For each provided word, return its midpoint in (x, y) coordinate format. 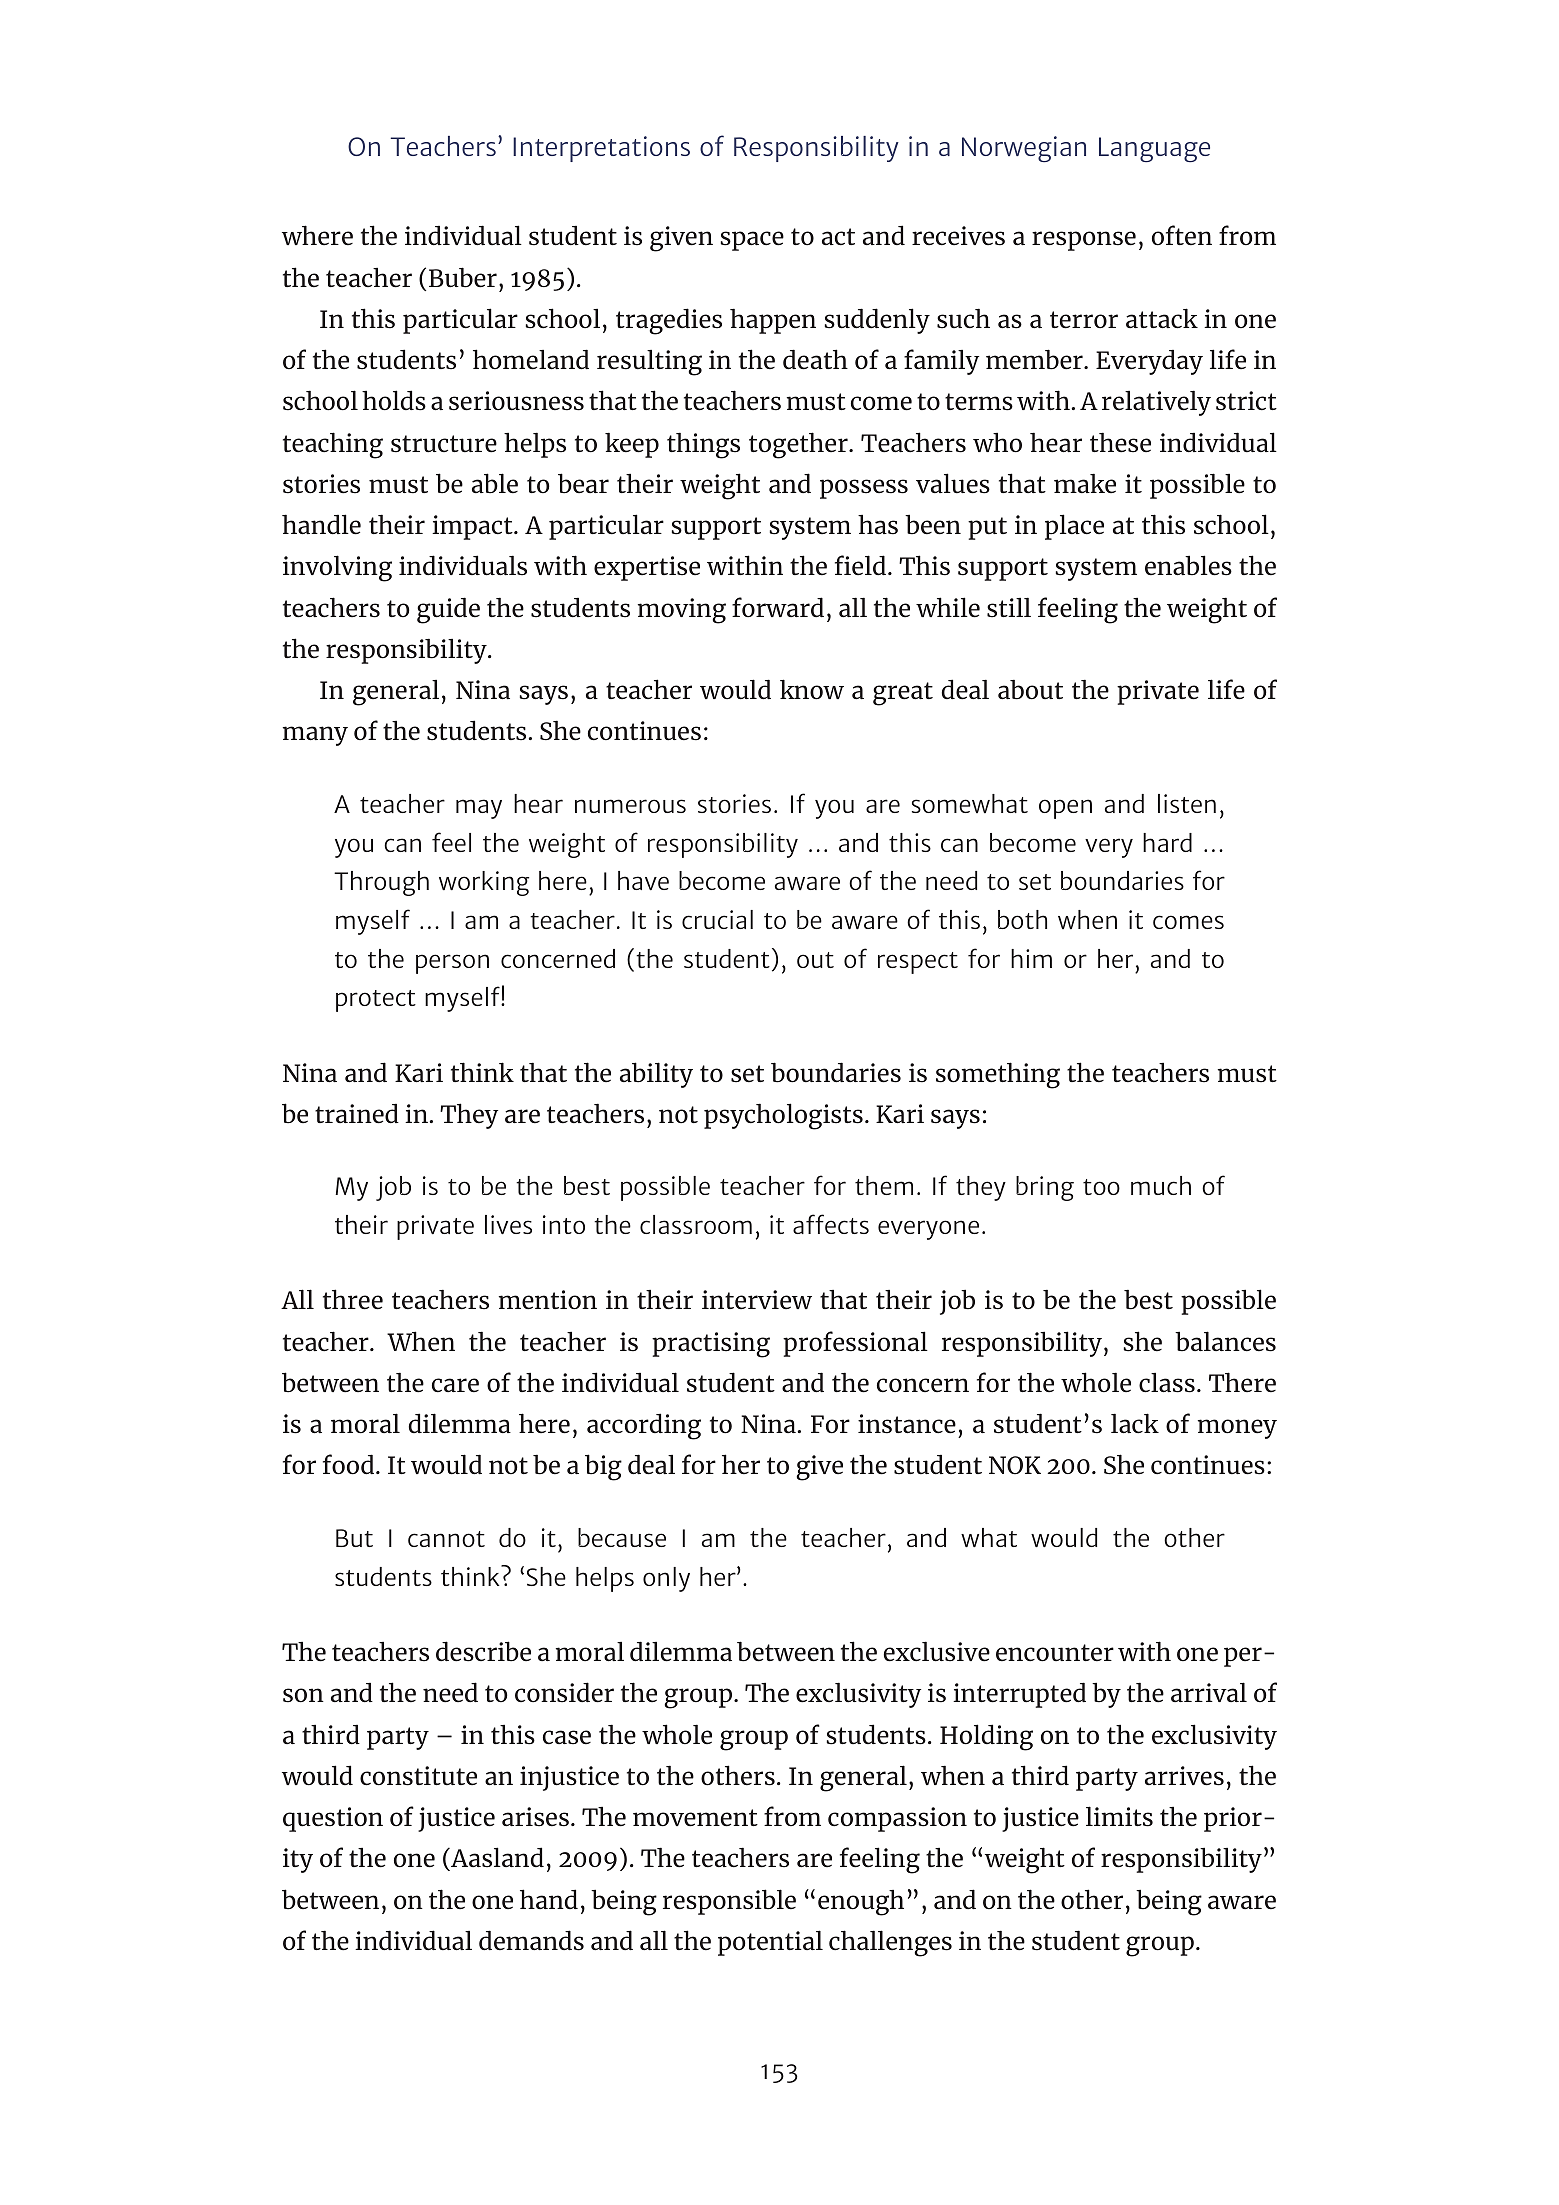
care (455, 1385)
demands (531, 1940)
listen (1187, 803)
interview (757, 1300)
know (812, 689)
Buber (463, 277)
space (752, 241)
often (1182, 235)
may (479, 809)
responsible (729, 1902)
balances (1225, 1341)
